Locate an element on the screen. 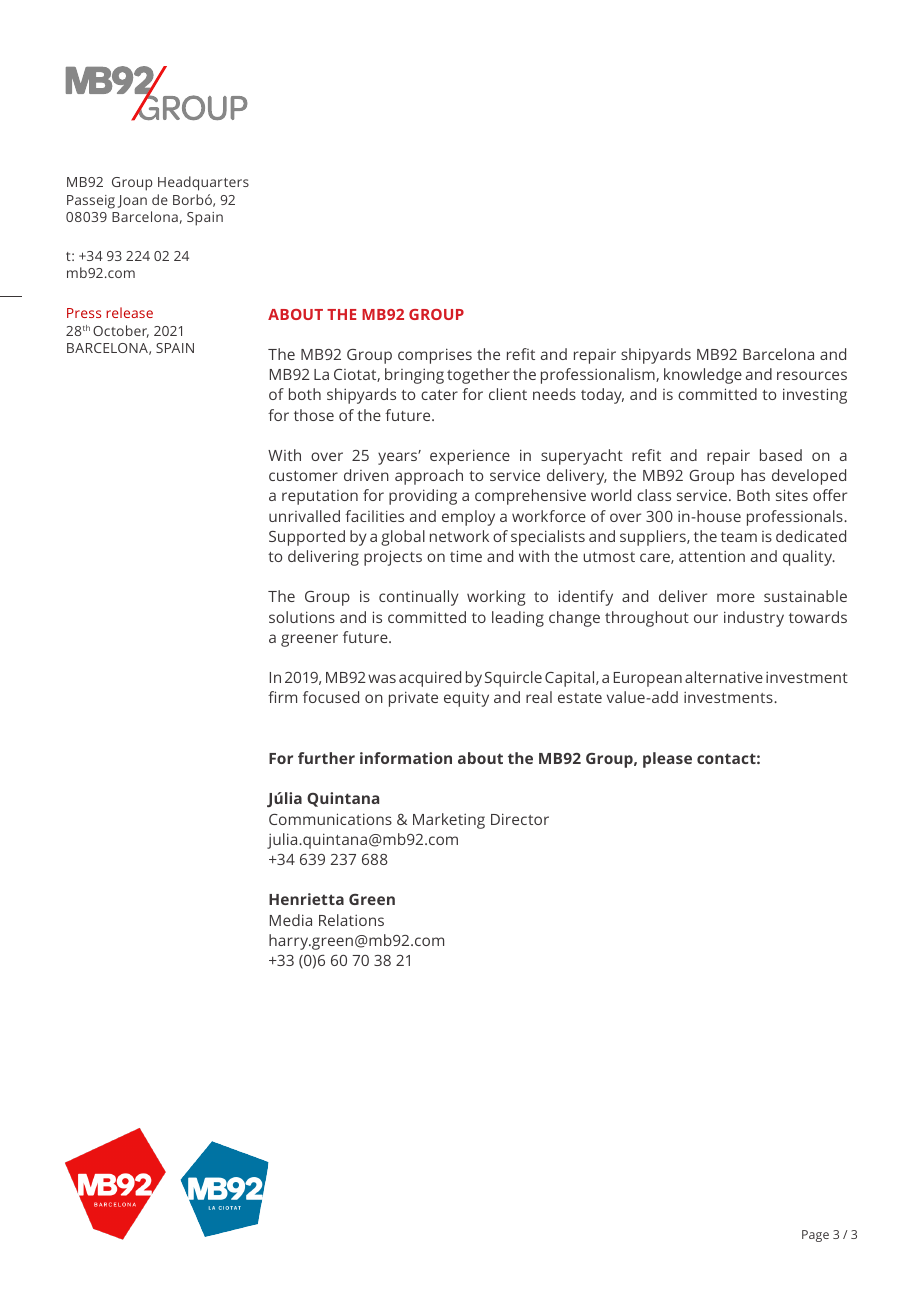  October is located at coordinates (121, 331).
